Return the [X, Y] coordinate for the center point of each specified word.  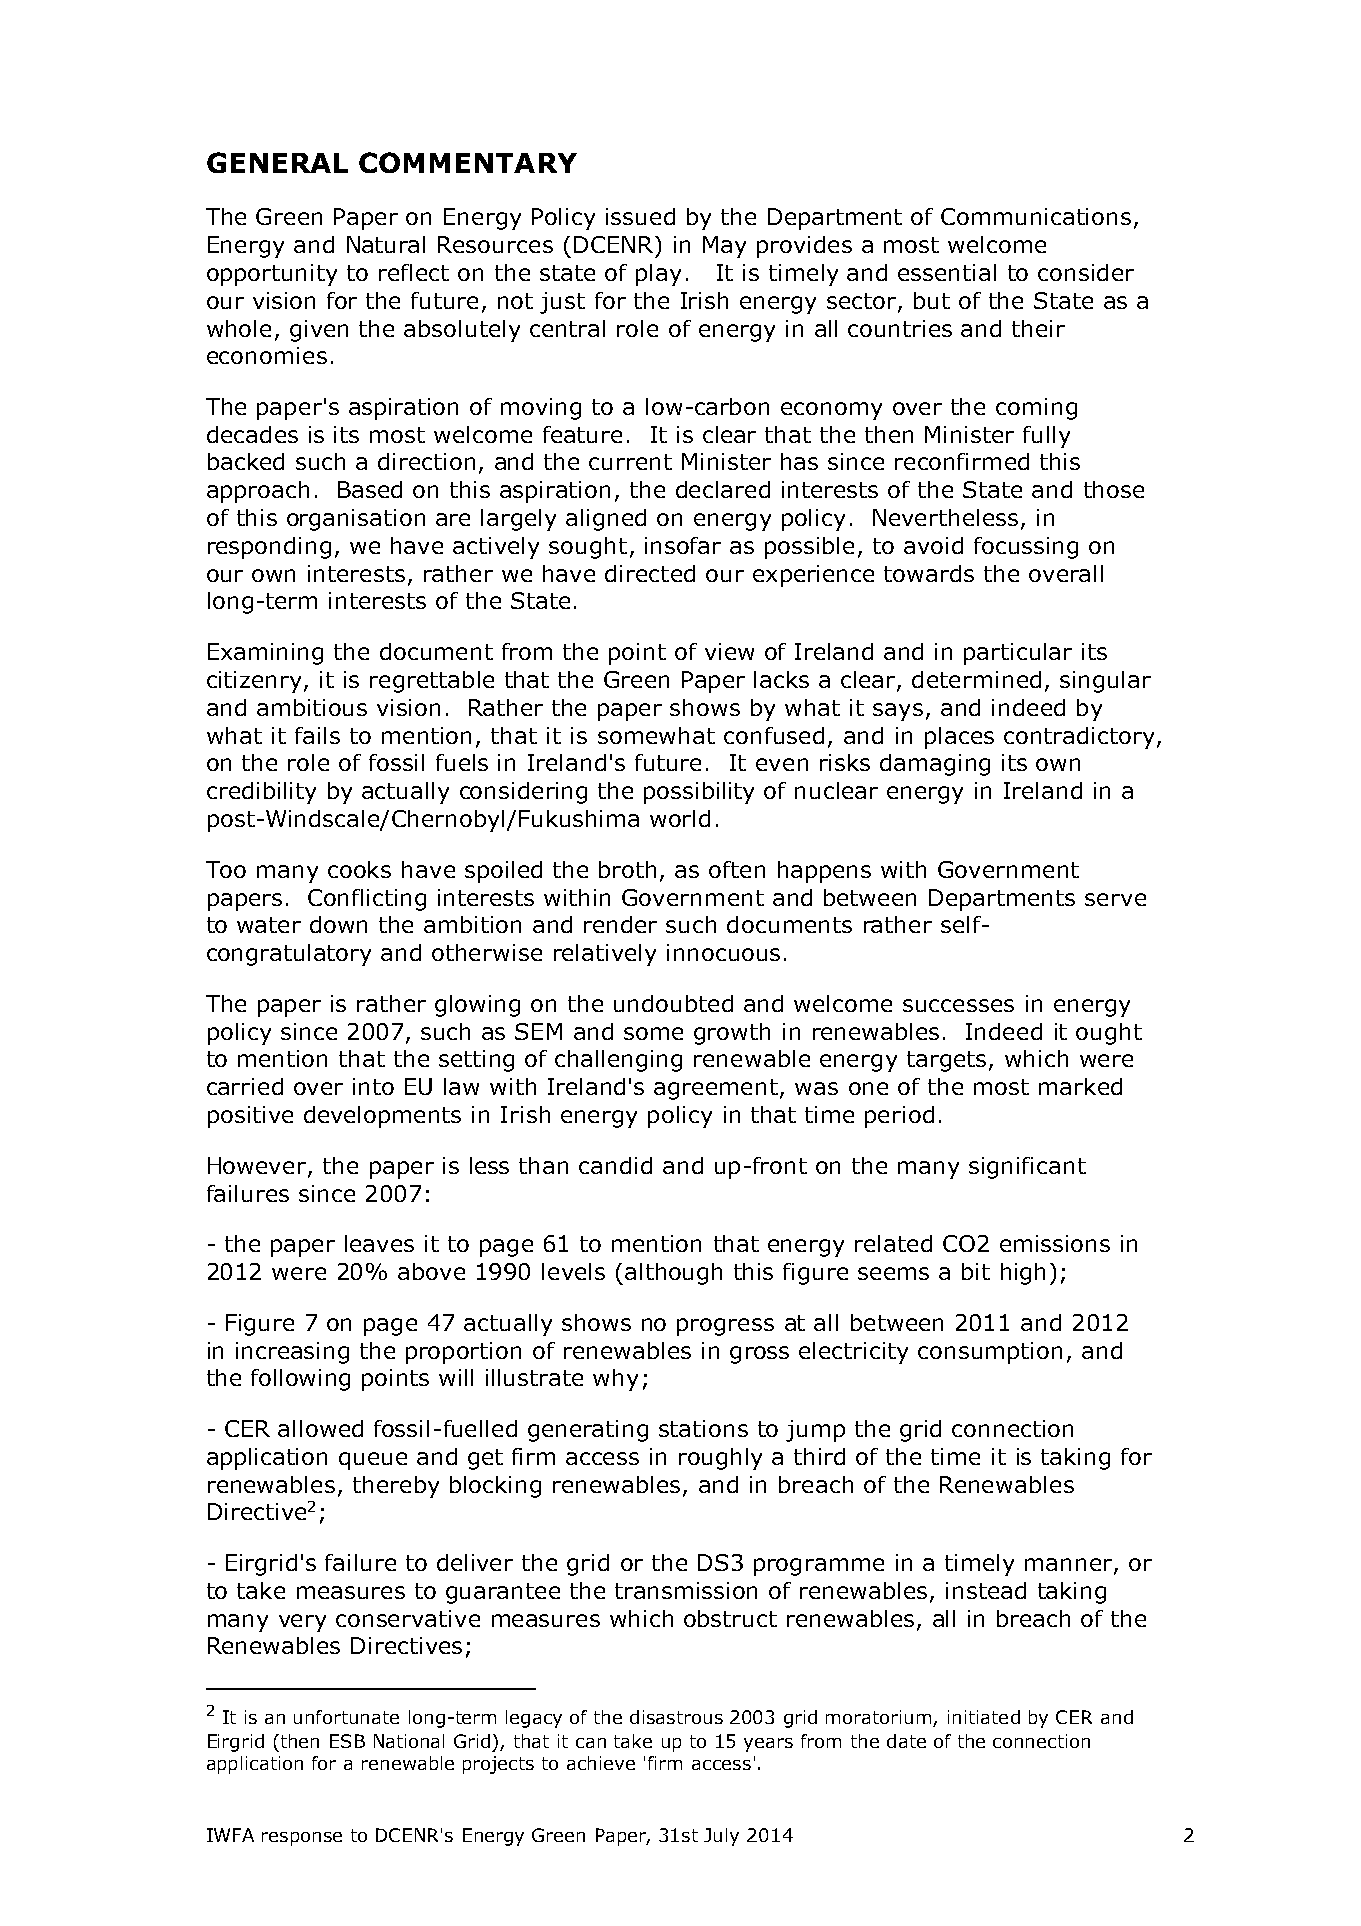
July [721, 1837]
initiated [984, 1717]
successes [958, 1005]
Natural [386, 244]
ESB [347, 1741]
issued [640, 216]
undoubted [673, 1003]
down [338, 924]
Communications [1036, 216]
